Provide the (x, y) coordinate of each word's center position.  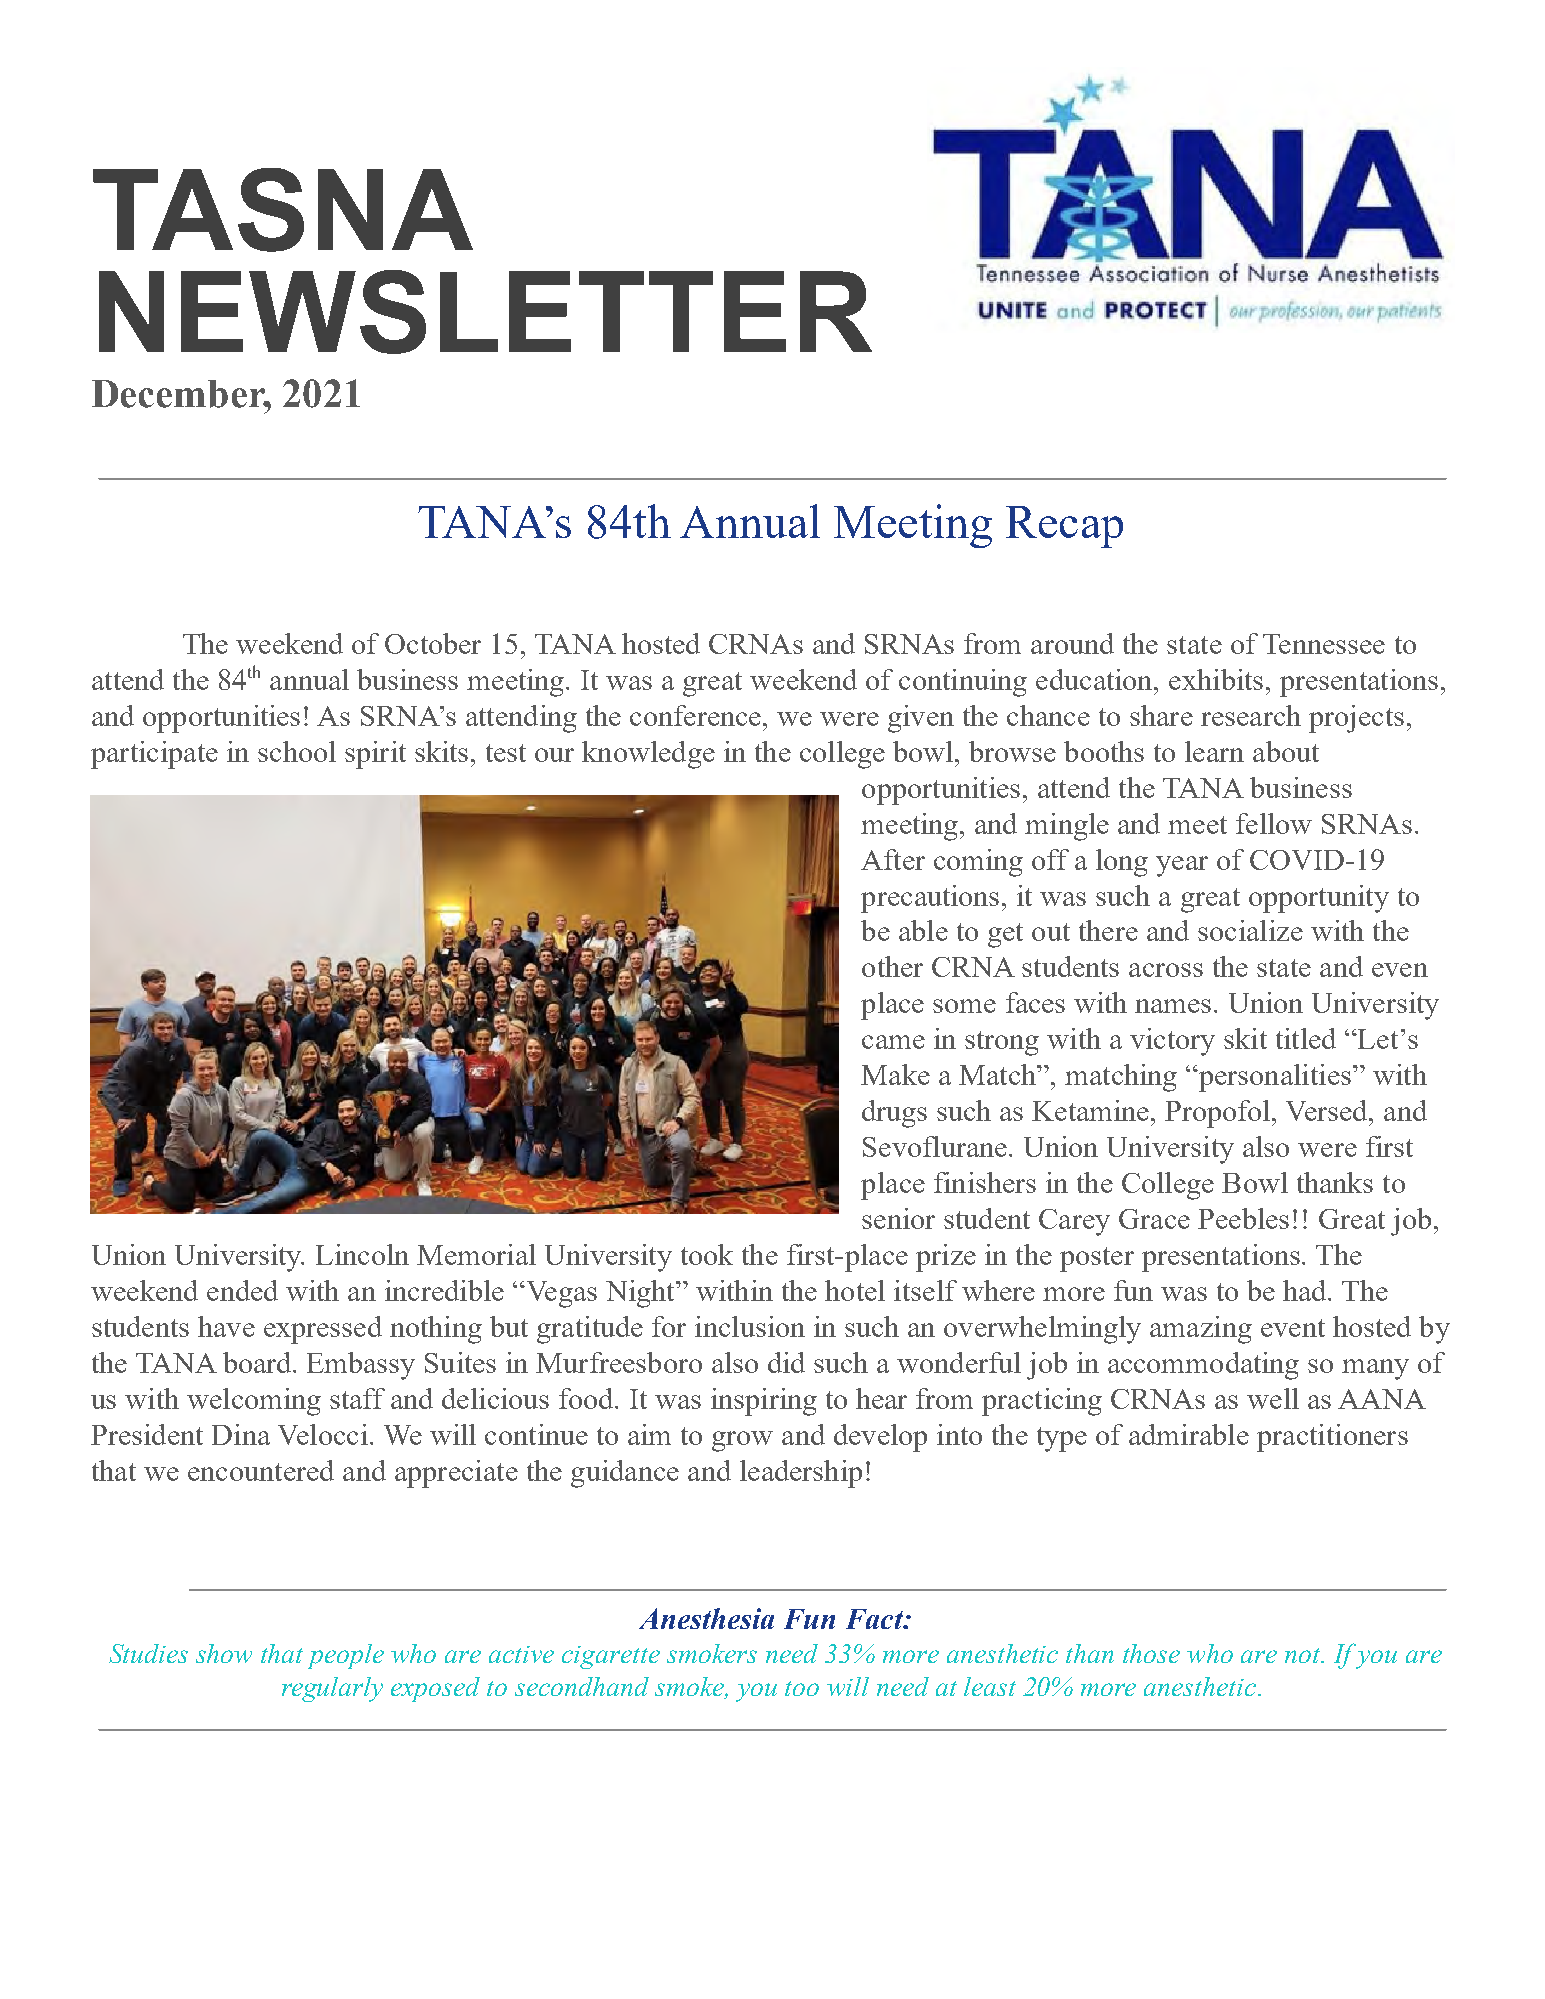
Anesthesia (706, 1618)
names (1175, 1006)
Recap (1064, 527)
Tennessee (1324, 644)
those (1151, 1653)
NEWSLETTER (485, 312)
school (297, 751)
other (892, 966)
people (346, 1656)
